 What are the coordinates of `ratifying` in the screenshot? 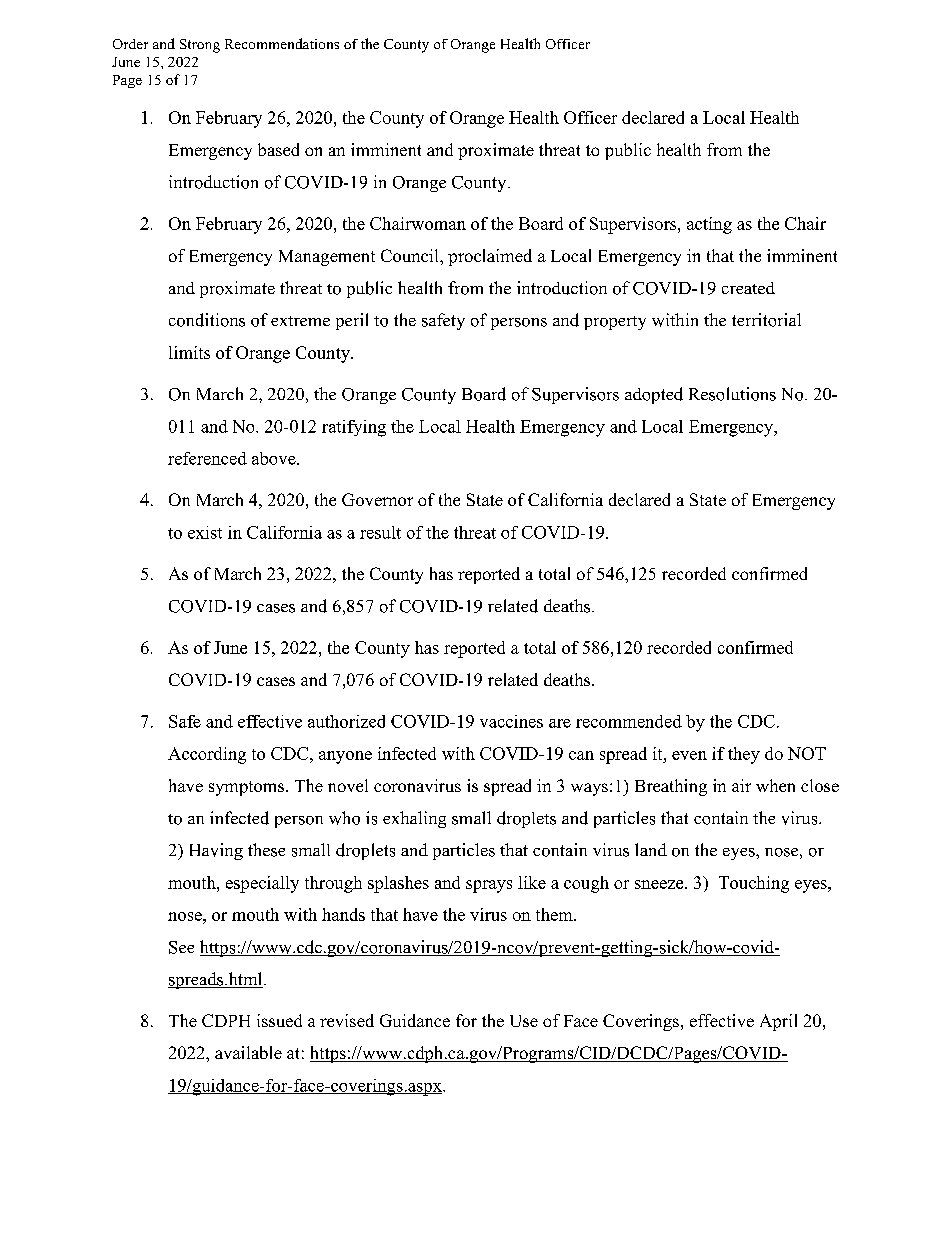 It's located at (354, 428).
